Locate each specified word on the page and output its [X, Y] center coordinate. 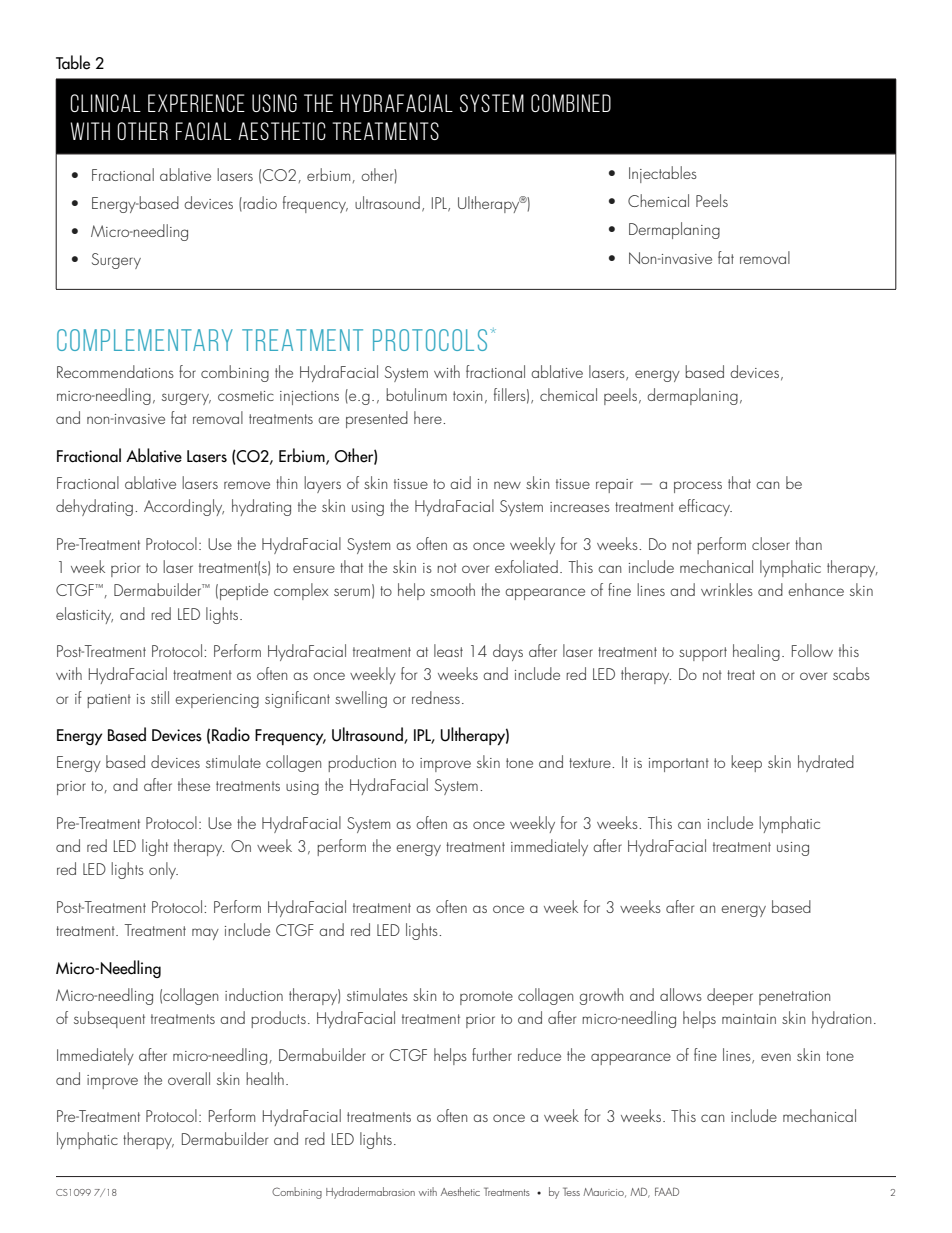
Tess [571, 1191]
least [448, 650]
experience [196, 103]
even [776, 1057]
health [265, 1078]
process [698, 487]
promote [486, 998]
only [163, 870]
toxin [467, 396]
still [160, 697]
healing [756, 652]
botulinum [416, 394]
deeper [730, 996]
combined [571, 103]
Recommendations [115, 371]
